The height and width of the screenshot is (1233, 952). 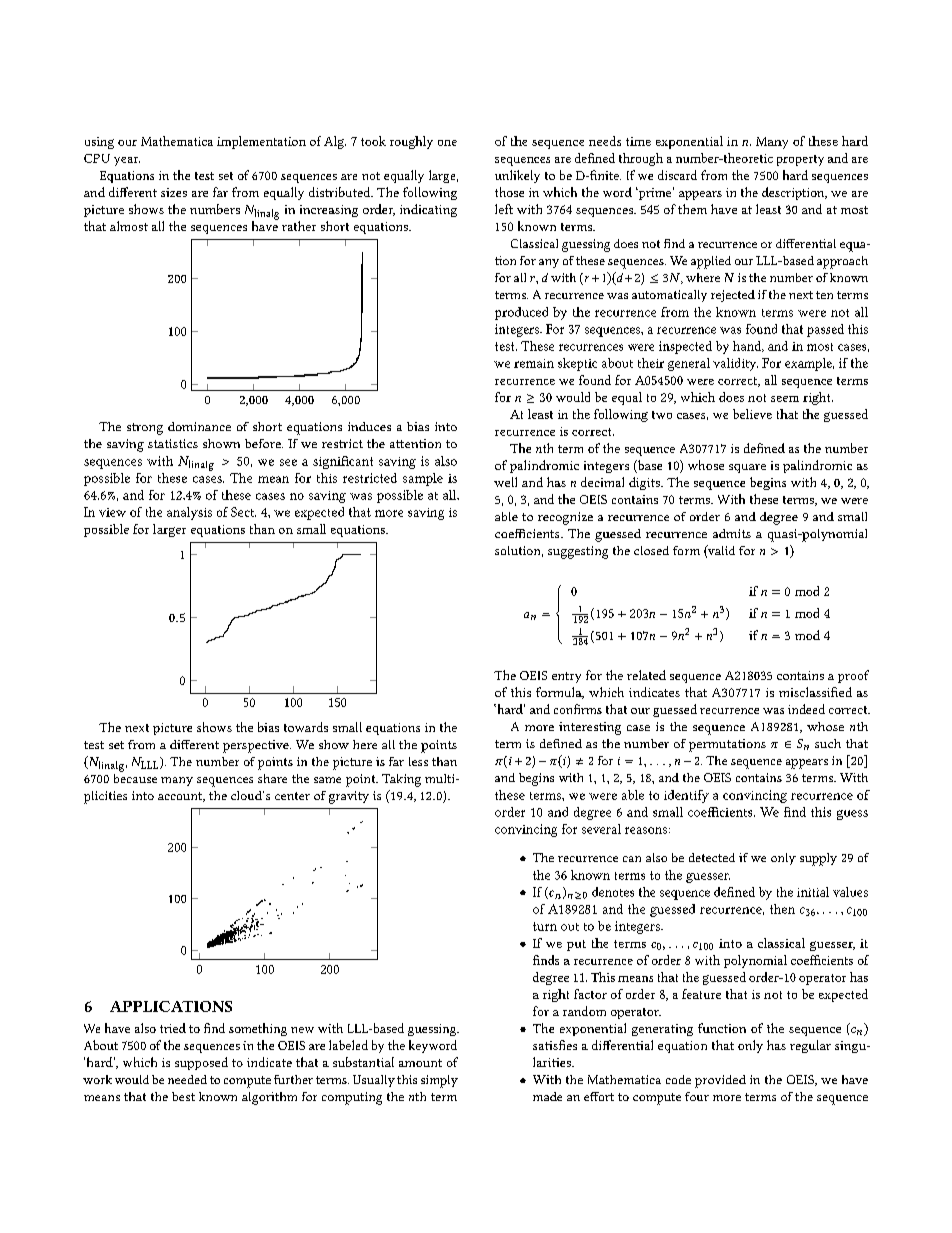 I want to click on Taking, so click(x=401, y=780).
